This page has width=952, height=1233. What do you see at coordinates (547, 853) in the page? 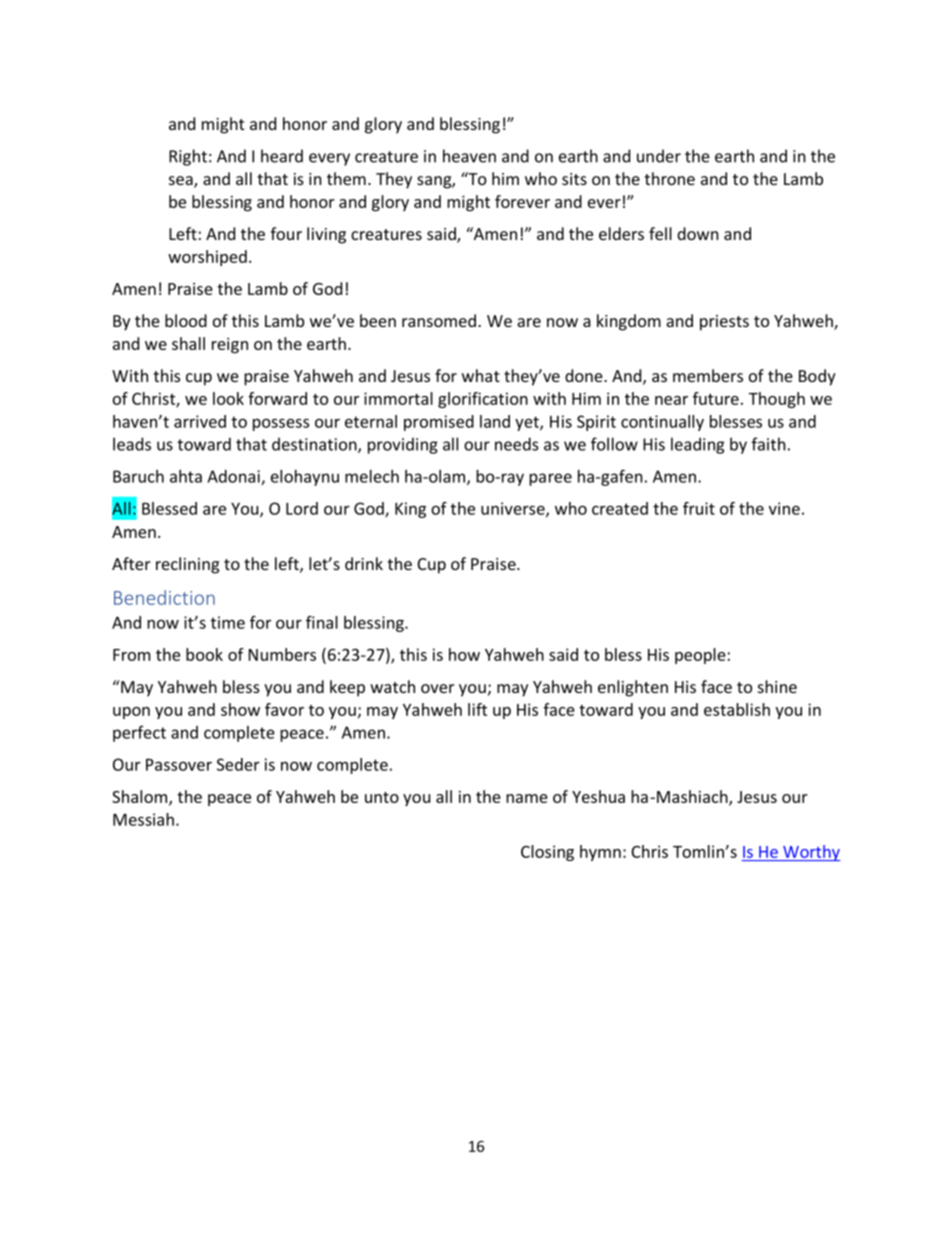
I see `Closing` at bounding box center [547, 853].
